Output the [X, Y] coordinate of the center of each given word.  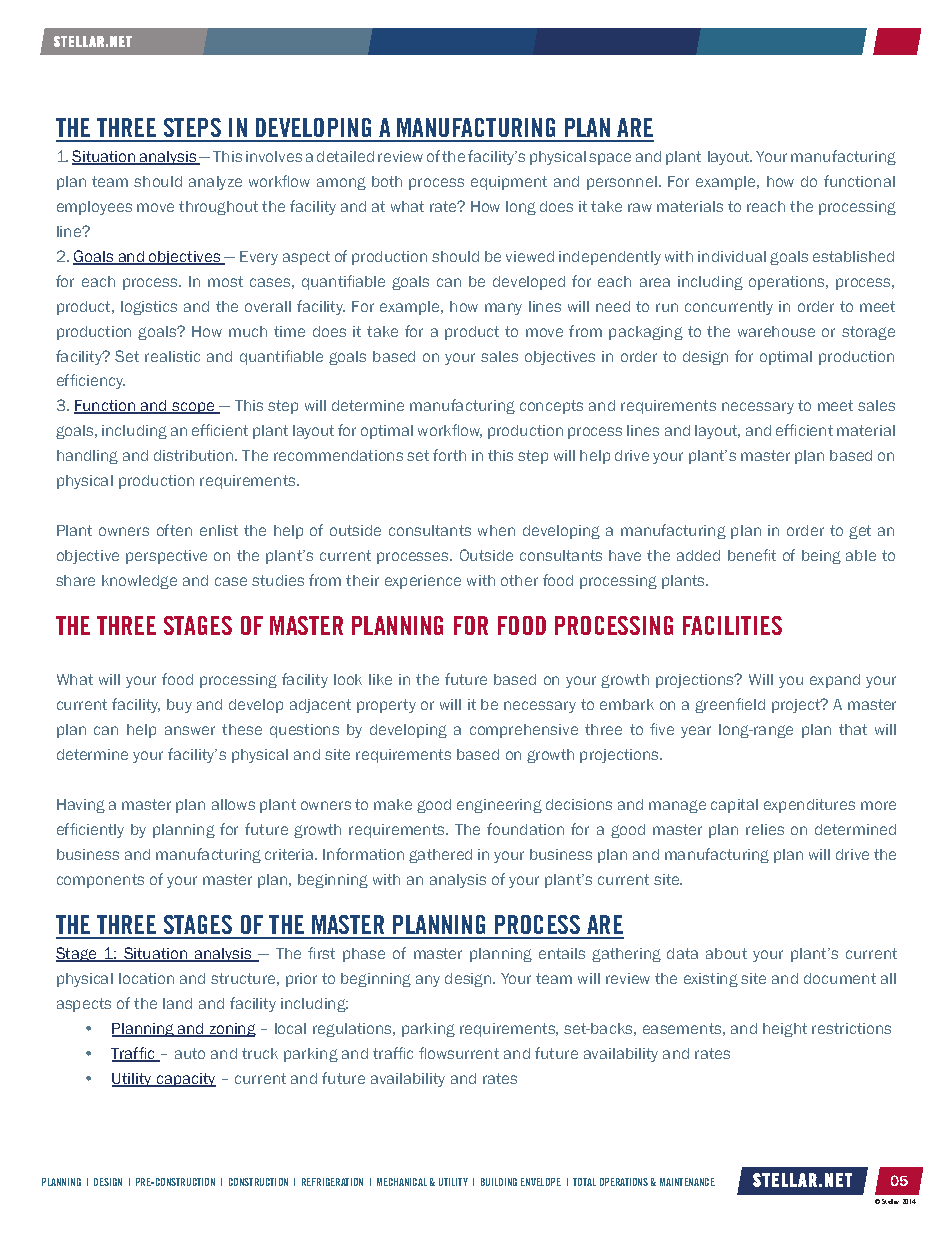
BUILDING [499, 1182]
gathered [440, 856]
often [174, 530]
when [496, 530]
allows [233, 804]
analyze [215, 183]
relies [765, 829]
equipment [509, 183]
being [821, 557]
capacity [185, 1080]
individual [732, 256]
